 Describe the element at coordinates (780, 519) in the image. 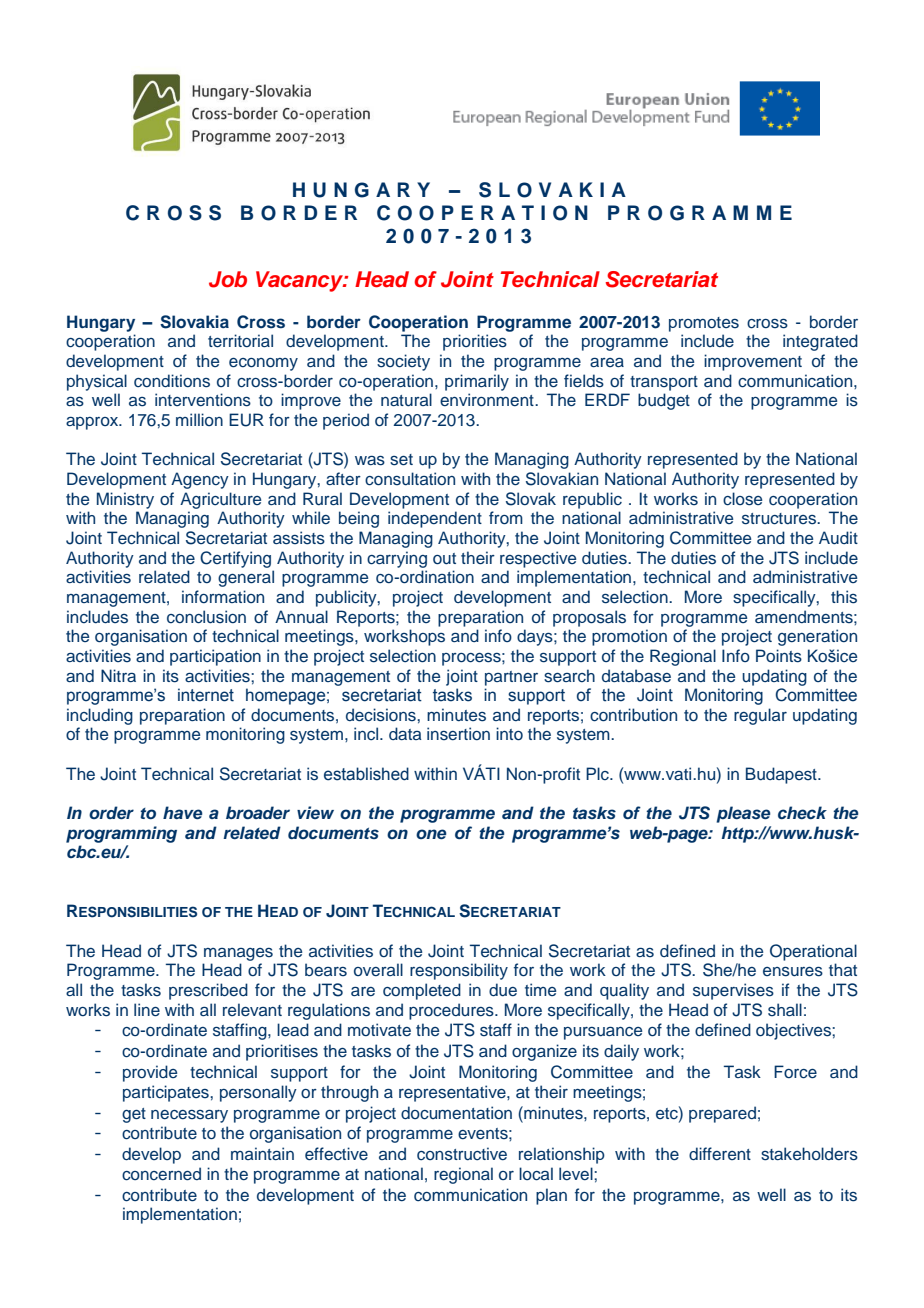

I see `structures` at that location.
